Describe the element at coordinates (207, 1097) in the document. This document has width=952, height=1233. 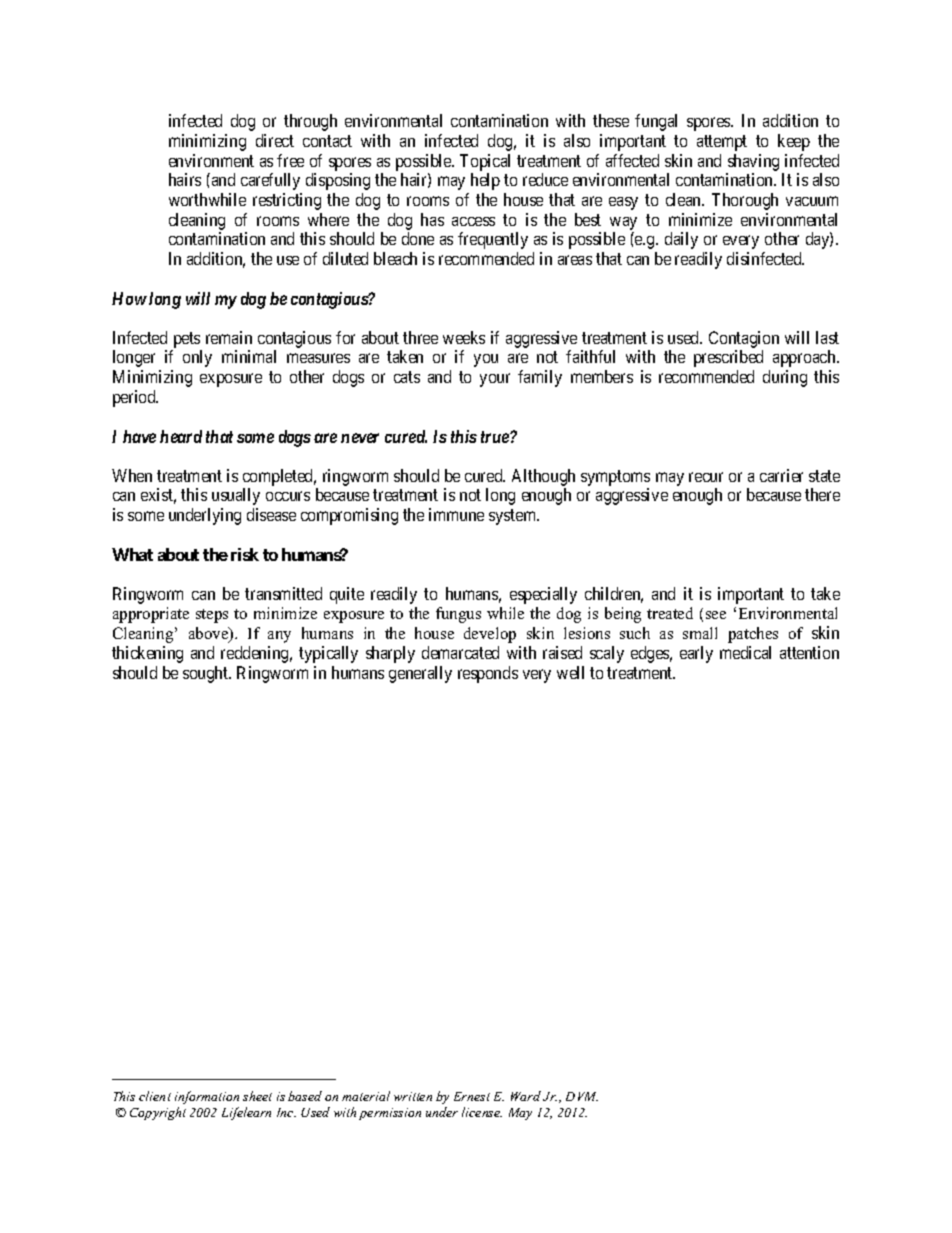
I see `information` at that location.
